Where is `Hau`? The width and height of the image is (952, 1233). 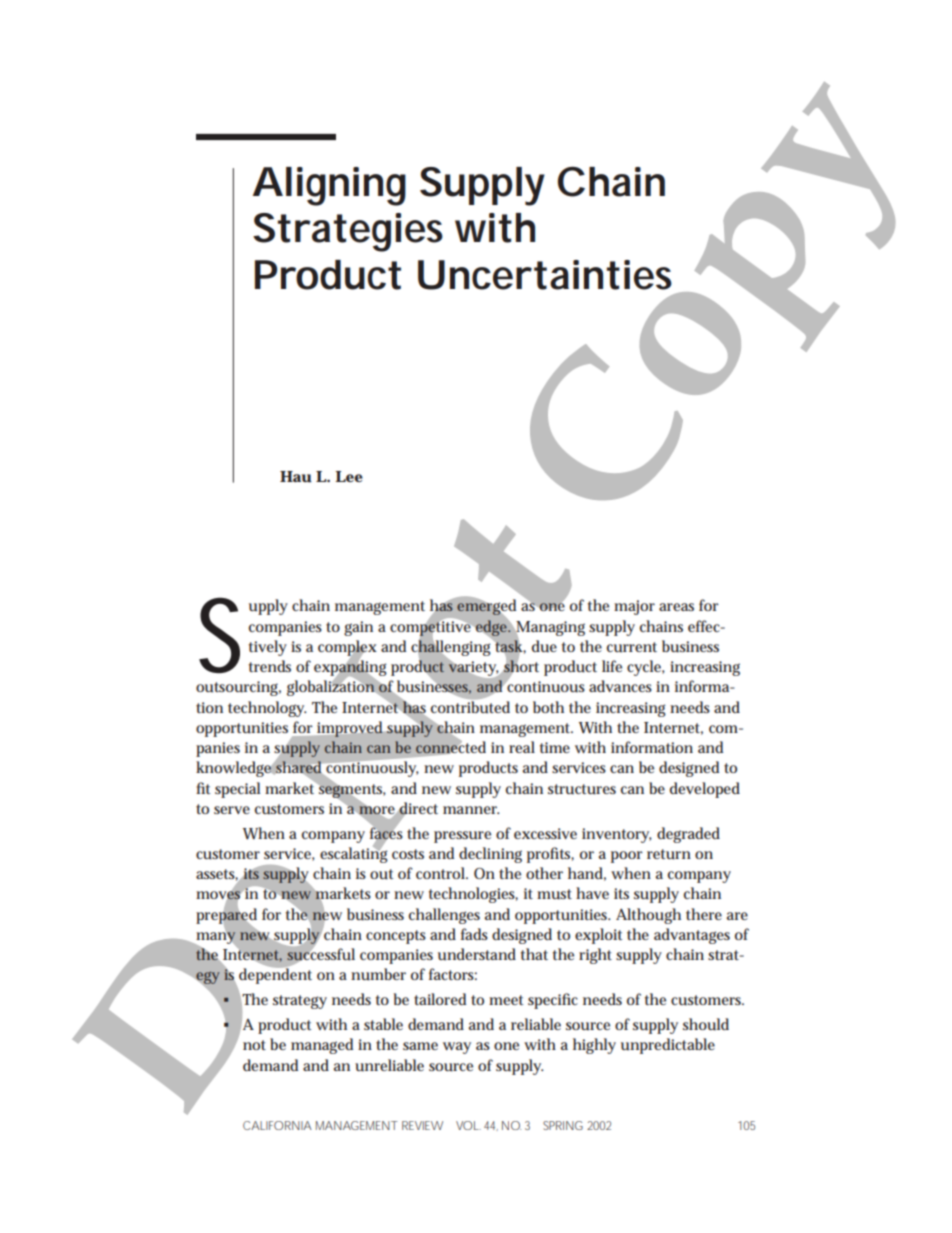 Hau is located at coordinates (296, 476).
